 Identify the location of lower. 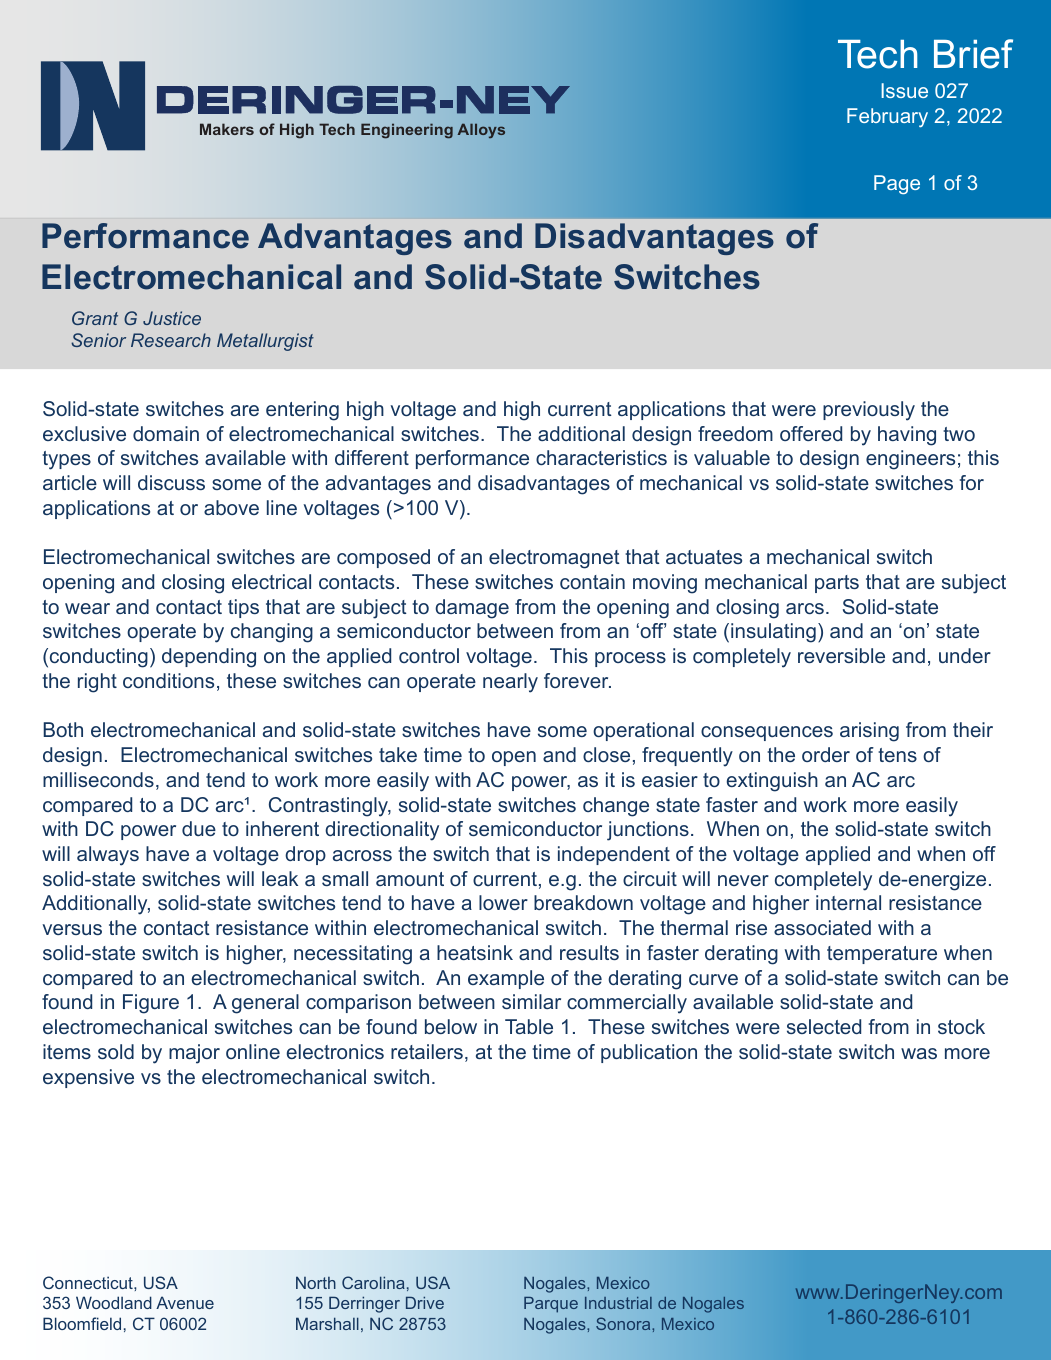
(503, 902).
